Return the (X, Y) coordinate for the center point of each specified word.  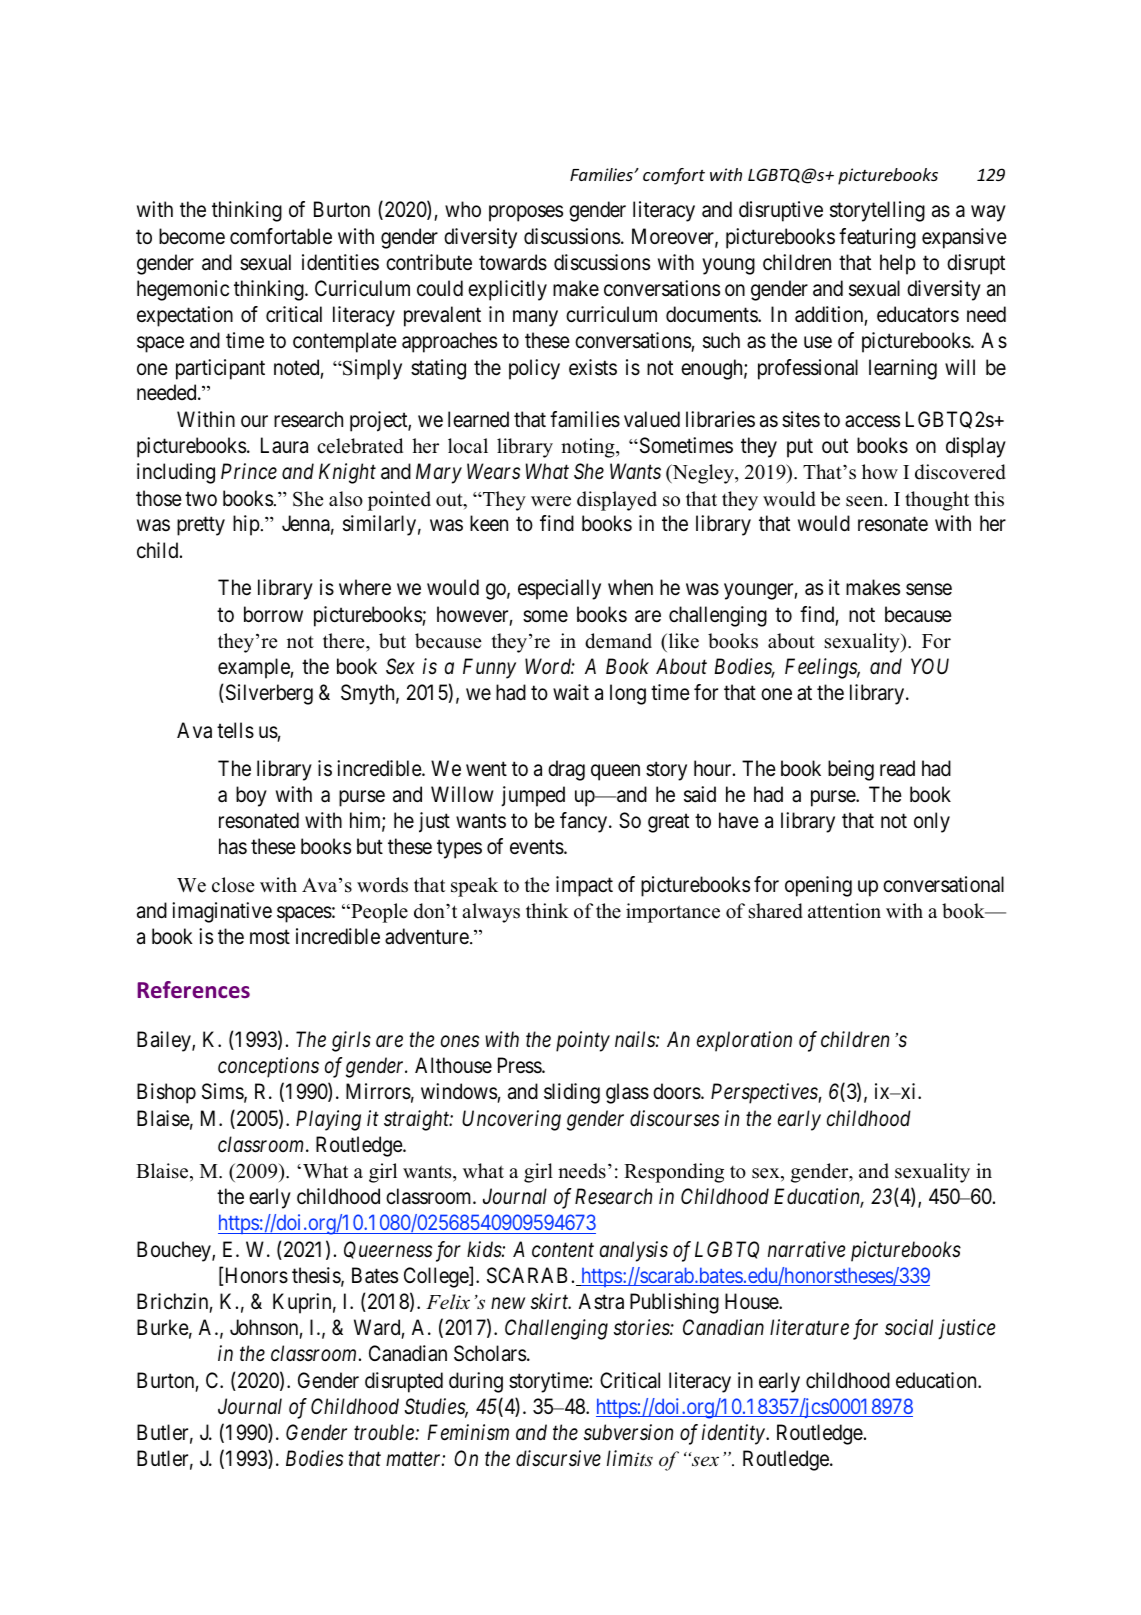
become (192, 236)
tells (235, 730)
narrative (806, 1249)
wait (571, 692)
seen (866, 501)
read (897, 768)
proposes (526, 214)
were (551, 501)
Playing (328, 1120)
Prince (249, 471)
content (563, 1250)
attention (844, 911)
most (270, 937)
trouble (385, 1432)
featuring (877, 238)
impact (584, 886)
